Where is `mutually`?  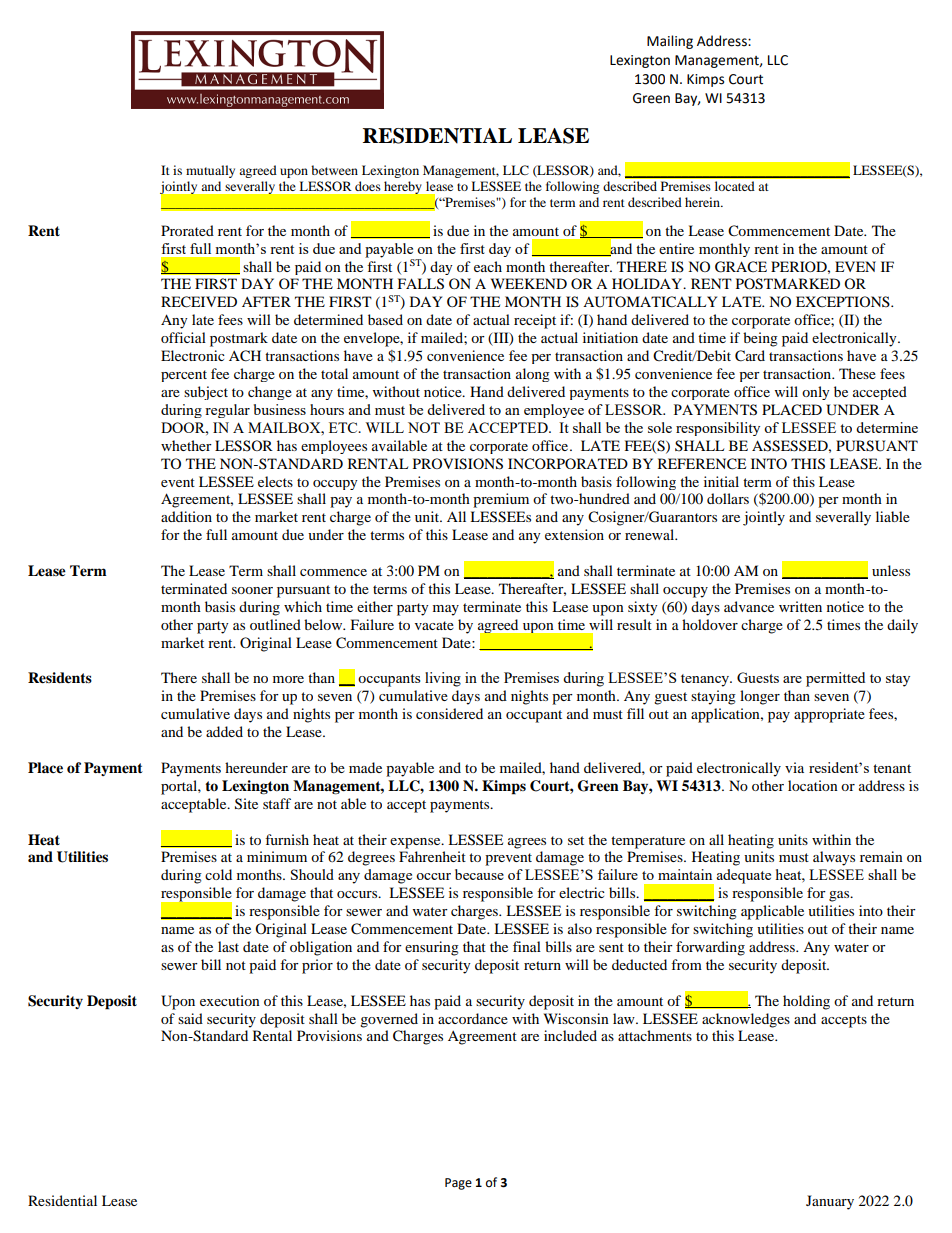 mutually is located at coordinates (210, 171).
